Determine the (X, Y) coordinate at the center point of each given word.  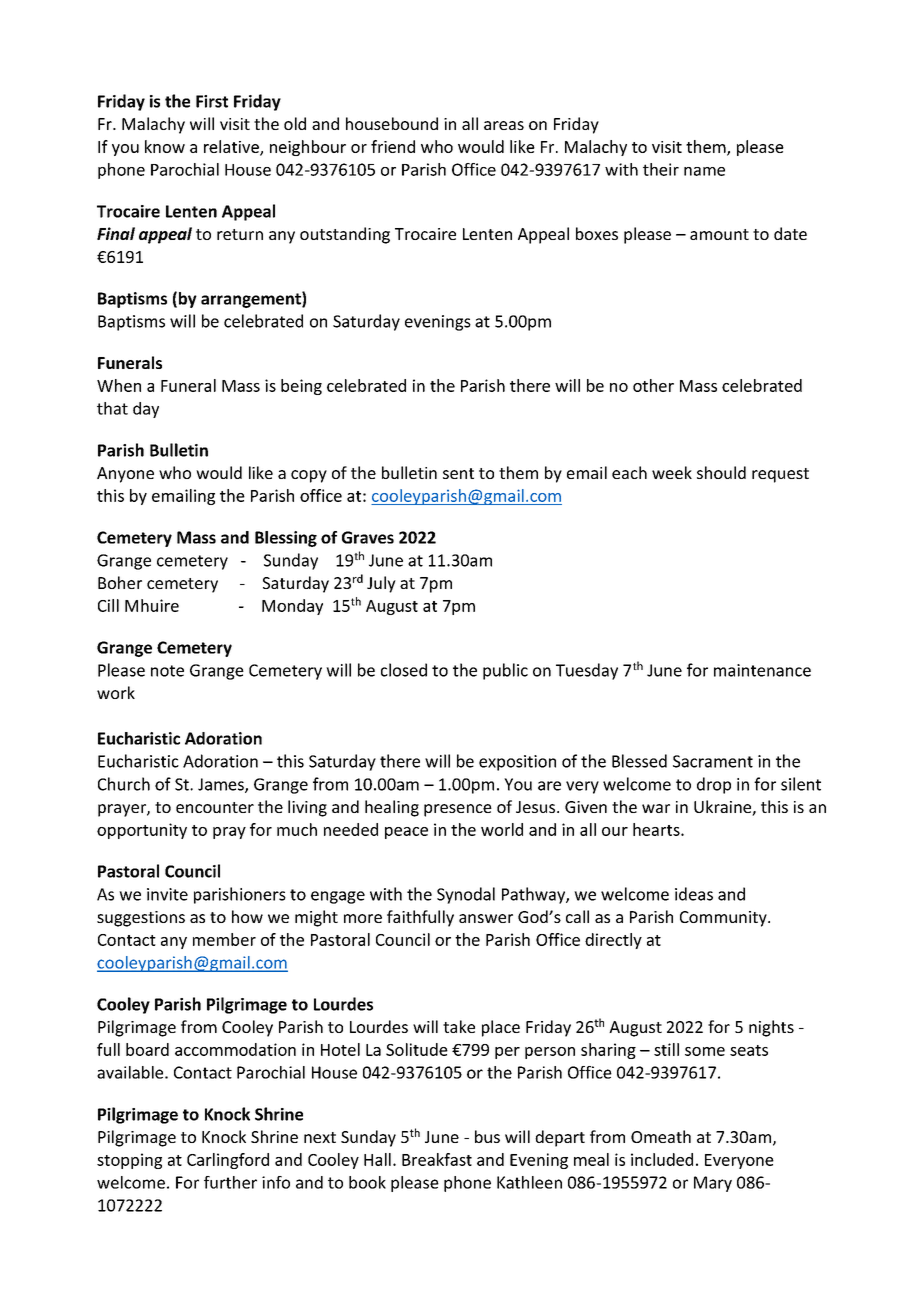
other (653, 385)
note (167, 671)
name (704, 171)
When (119, 385)
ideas (694, 894)
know (165, 146)
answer (486, 918)
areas (504, 125)
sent (458, 473)
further (230, 1182)
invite (167, 894)
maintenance (762, 670)
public (505, 671)
